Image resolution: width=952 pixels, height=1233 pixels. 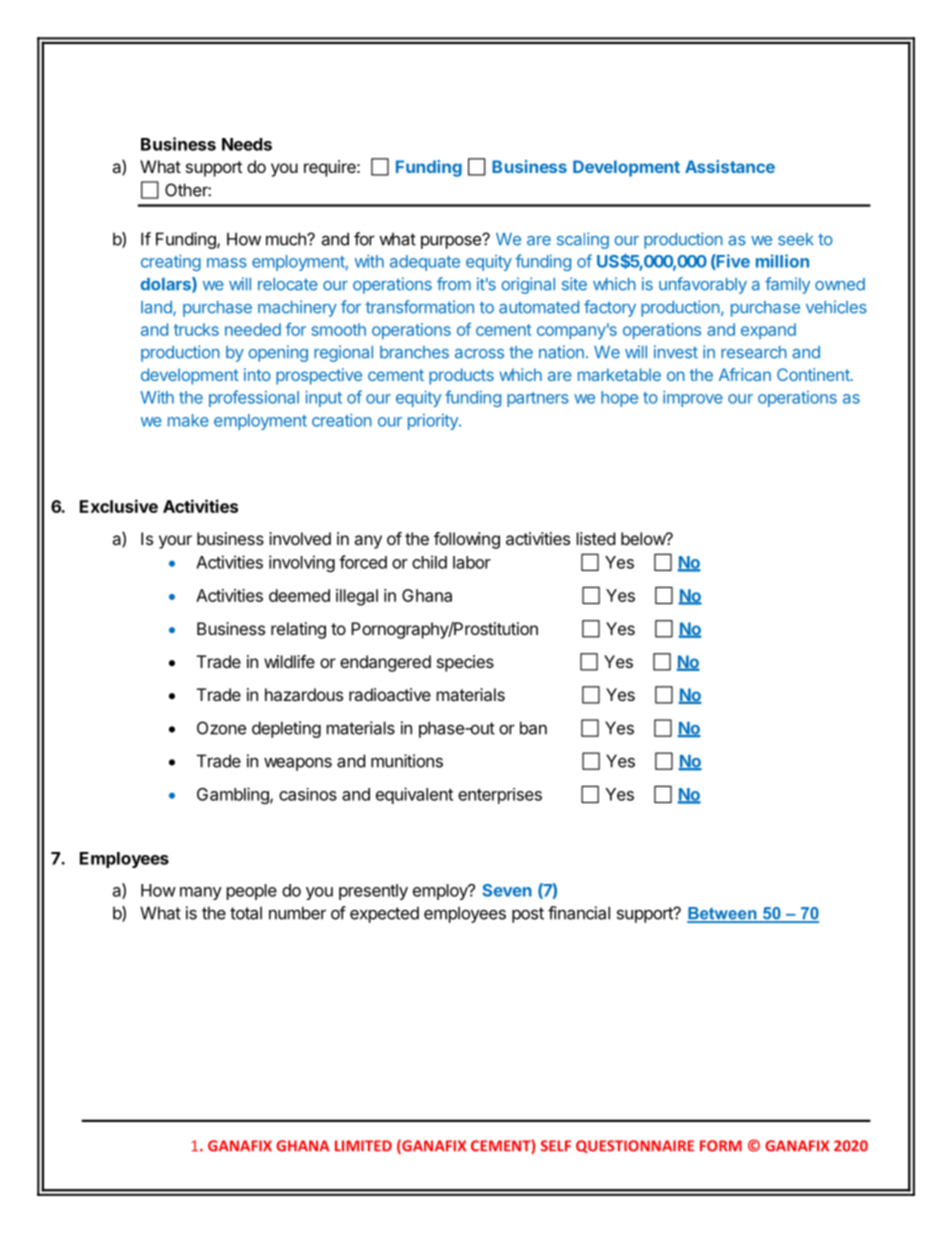 I want to click on SELF, so click(x=556, y=1146).
